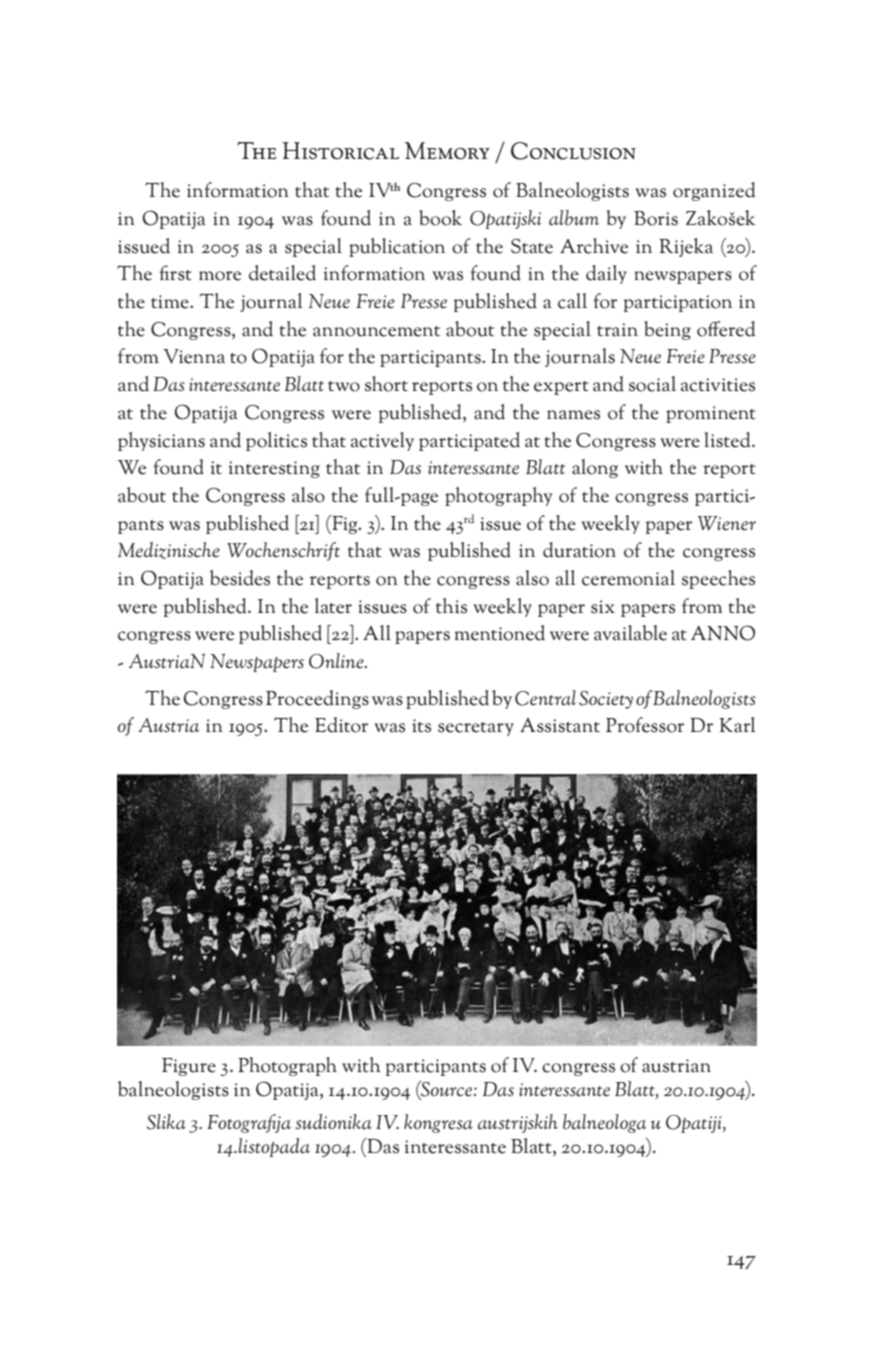 The width and height of the screenshot is (896, 1345). What do you see at coordinates (630, 633) in the screenshot?
I see `available` at bounding box center [630, 633].
